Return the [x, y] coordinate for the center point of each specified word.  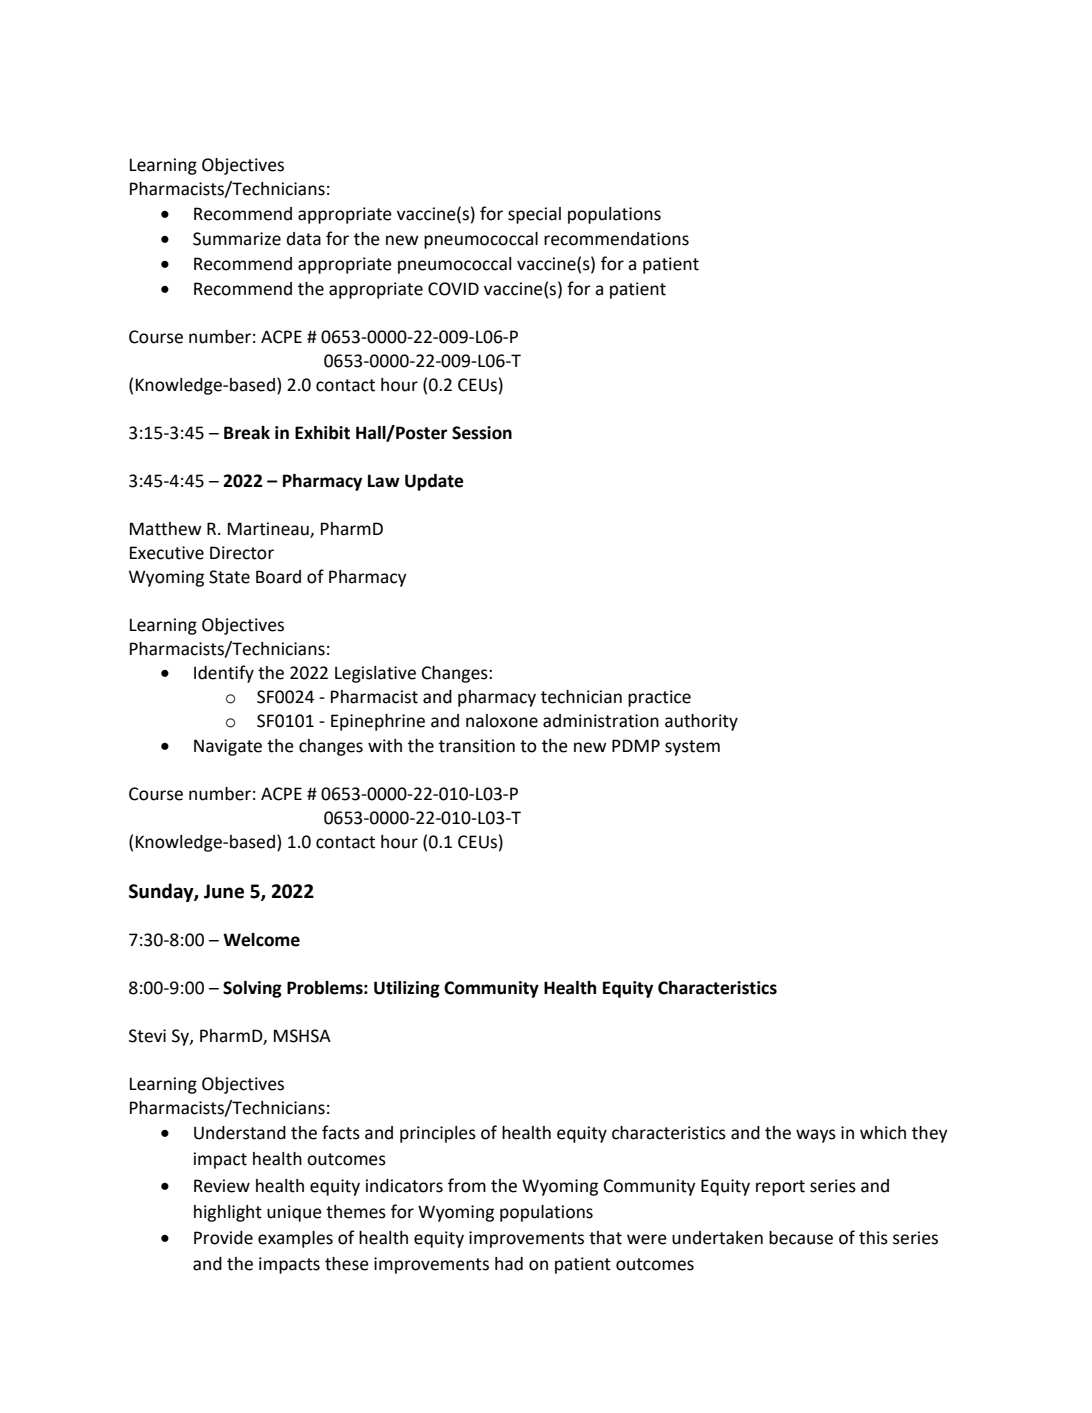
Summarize [237, 239]
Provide [223, 1238]
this [873, 1238]
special [534, 215]
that [605, 1238]
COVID [453, 289]
